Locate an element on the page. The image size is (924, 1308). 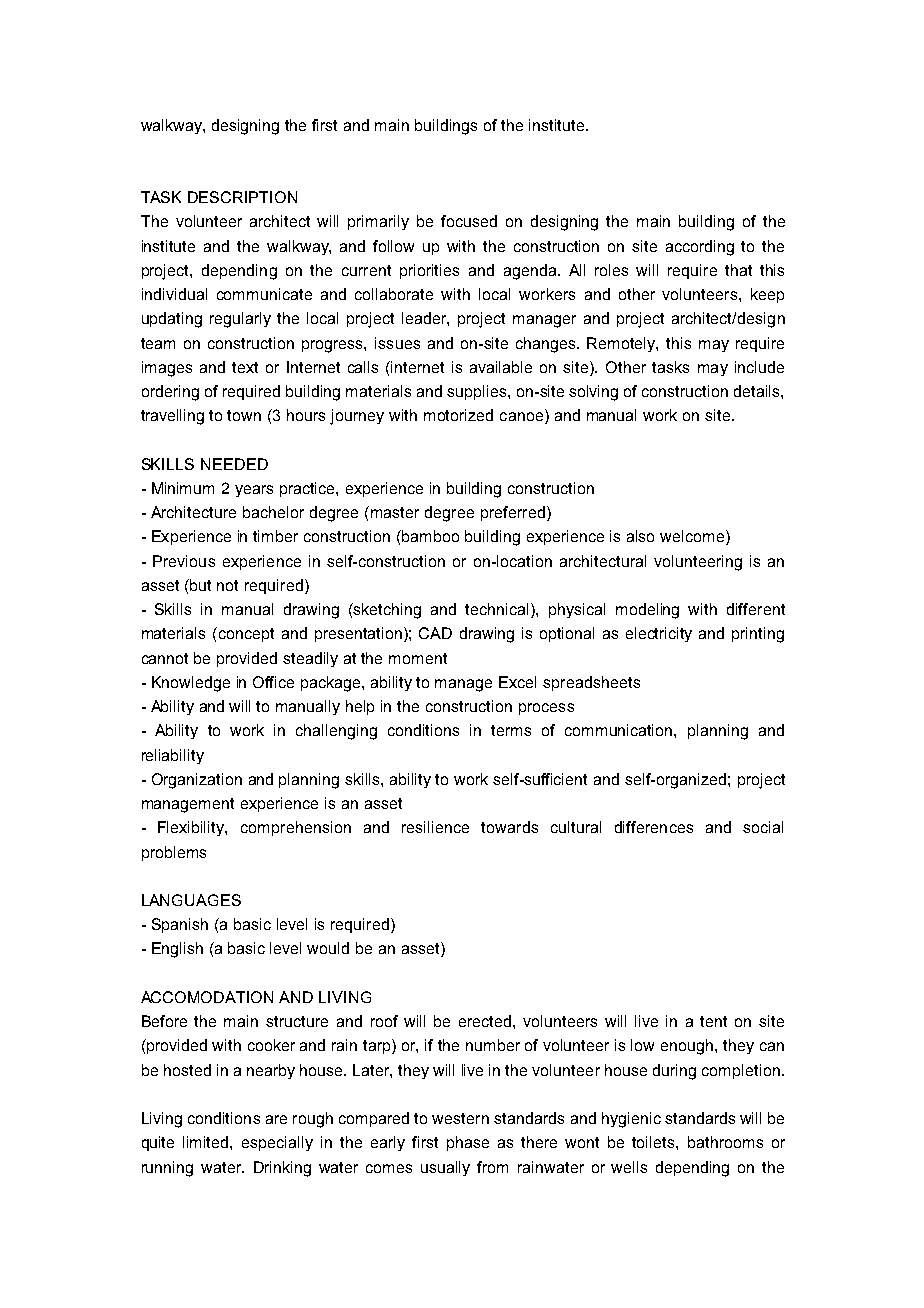
Knowledge is located at coordinates (191, 684).
